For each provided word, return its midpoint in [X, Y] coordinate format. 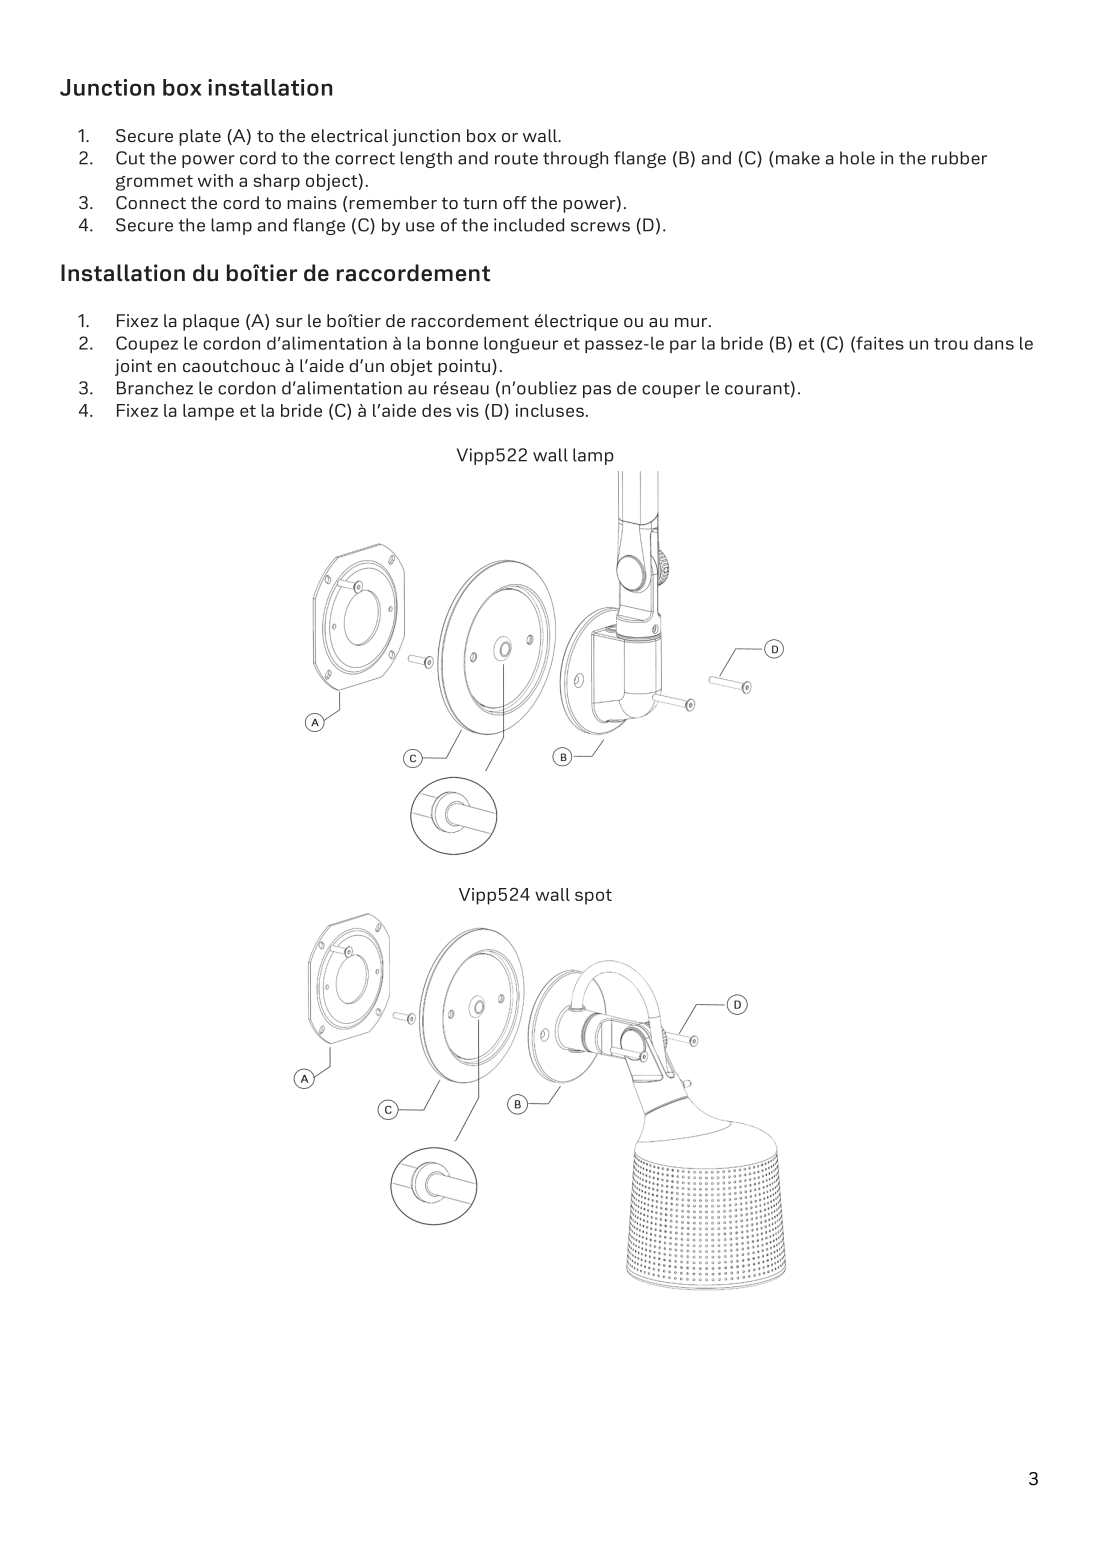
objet [411, 367]
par [683, 346]
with [215, 180]
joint [133, 367]
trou [951, 344]
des [436, 410]
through [575, 159]
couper [671, 391]
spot [593, 897]
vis [467, 410]
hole [857, 158]
